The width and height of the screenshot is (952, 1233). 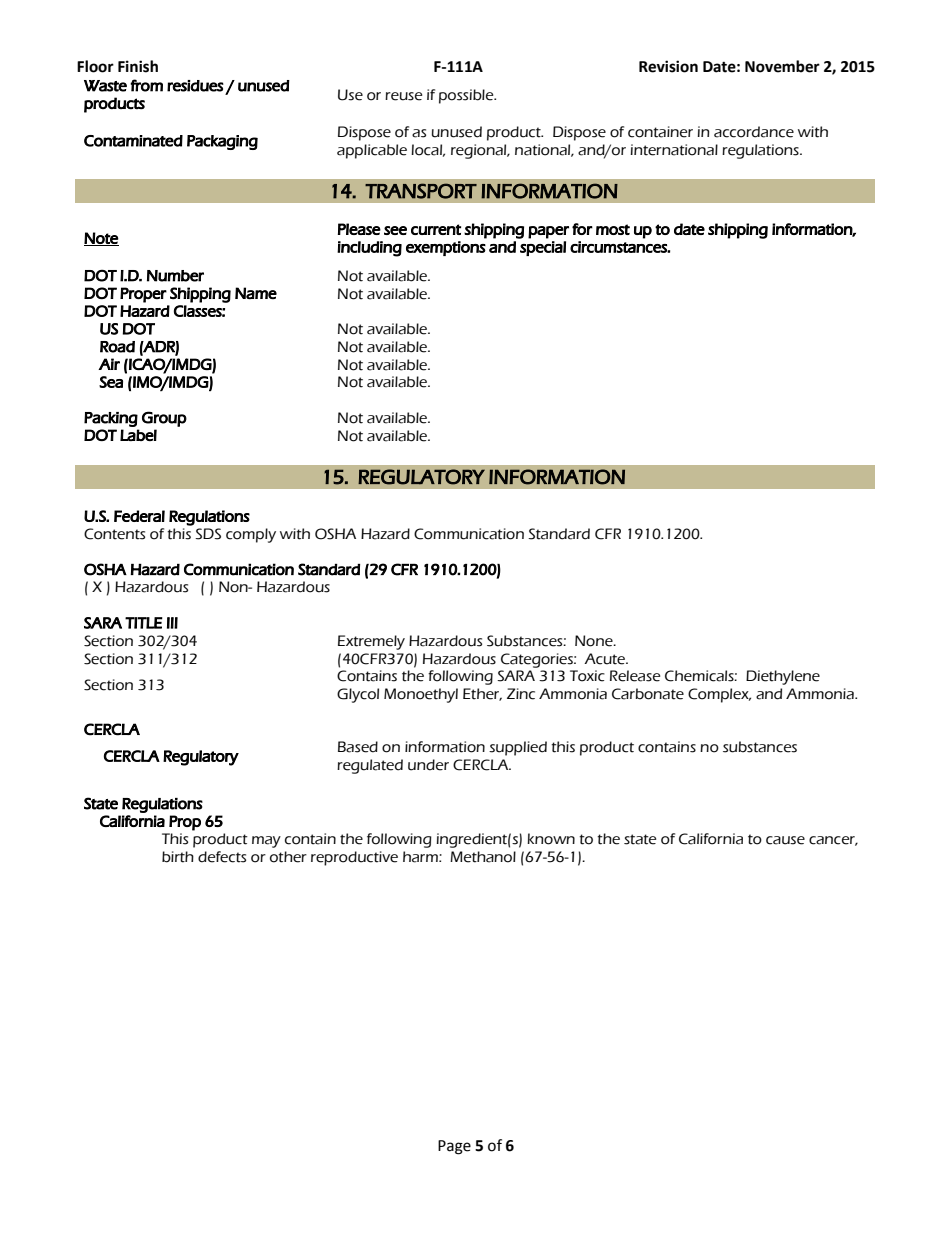 What do you see at coordinates (172, 623) in the screenshot?
I see `III` at bounding box center [172, 623].
